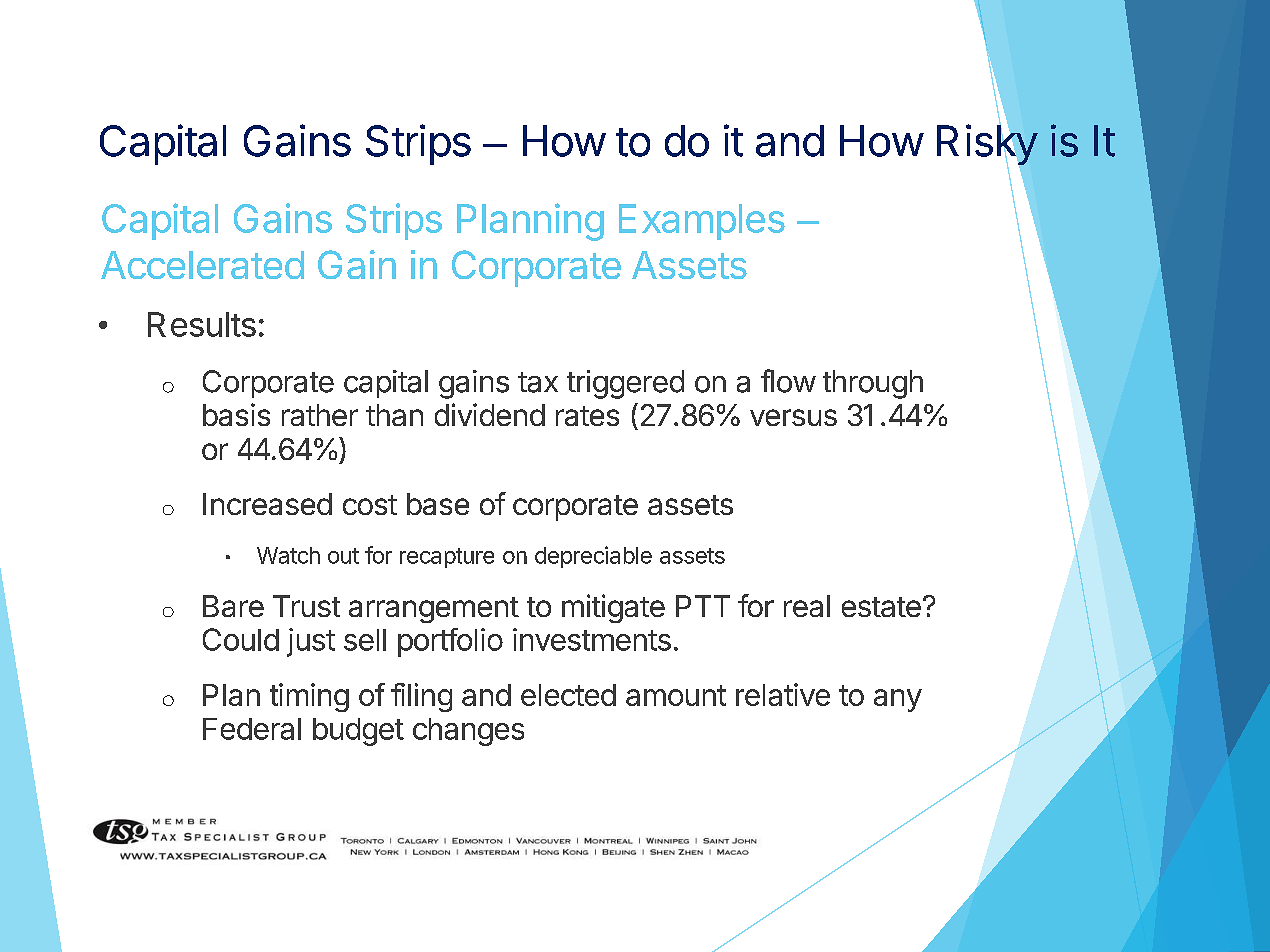 The image size is (1270, 952). I want to click on Accelerated, so click(202, 265).
